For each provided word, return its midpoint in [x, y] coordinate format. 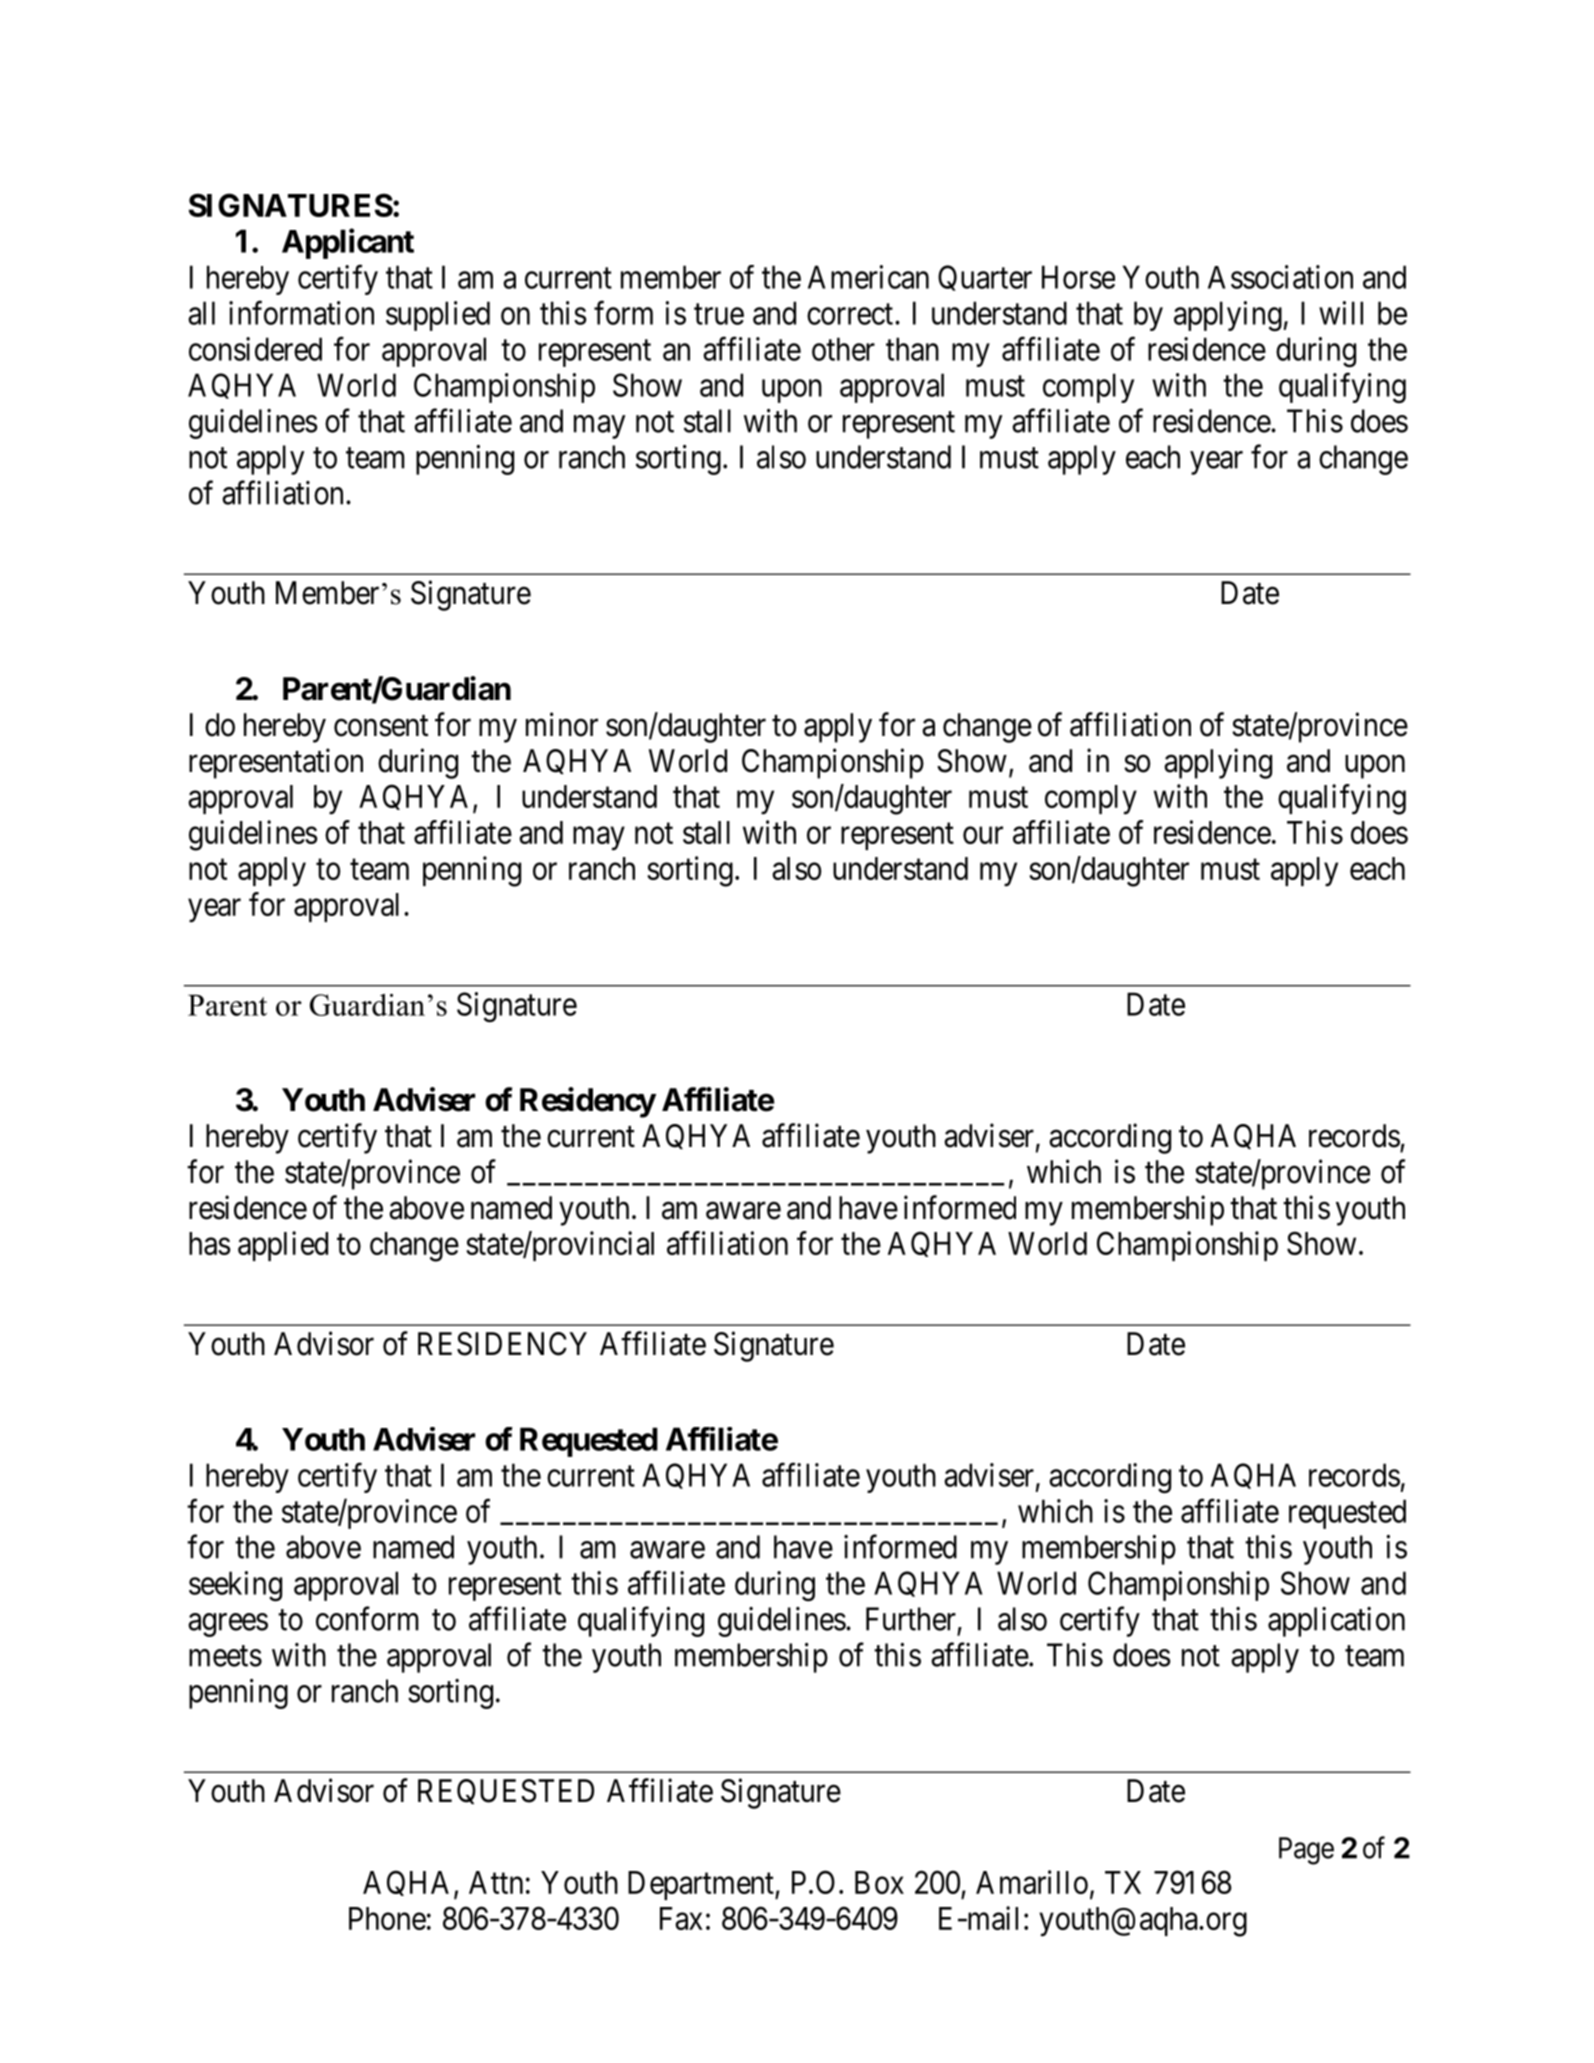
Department [702, 1885]
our [983, 835]
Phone [387, 1918]
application [1336, 1622]
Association [1280, 277]
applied [283, 1246]
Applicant [348, 244]
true [719, 314]
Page [1306, 1851]
